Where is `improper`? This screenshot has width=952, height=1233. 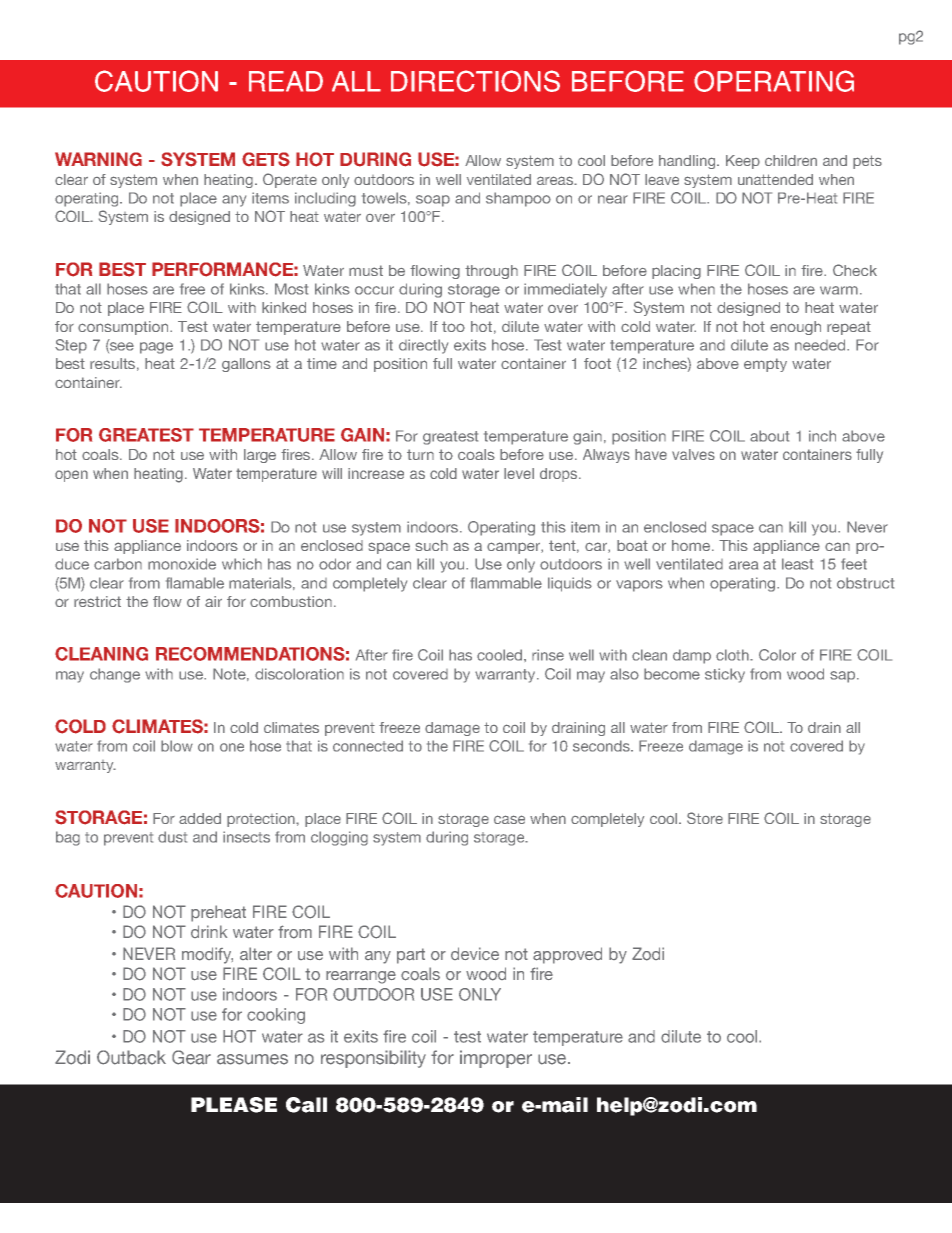 improper is located at coordinates (496, 1059).
